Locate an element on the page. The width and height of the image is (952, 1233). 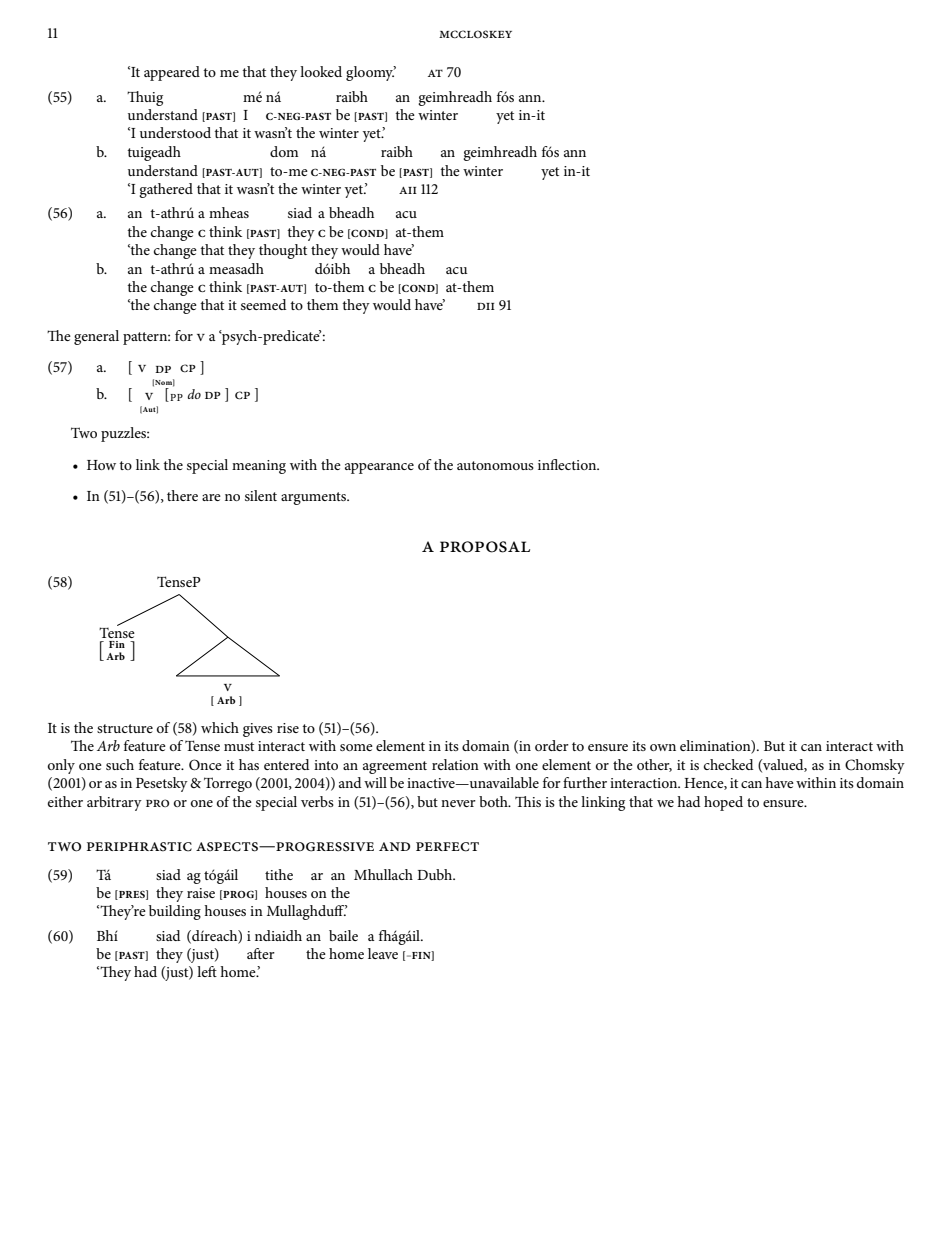
own is located at coordinates (663, 747).
